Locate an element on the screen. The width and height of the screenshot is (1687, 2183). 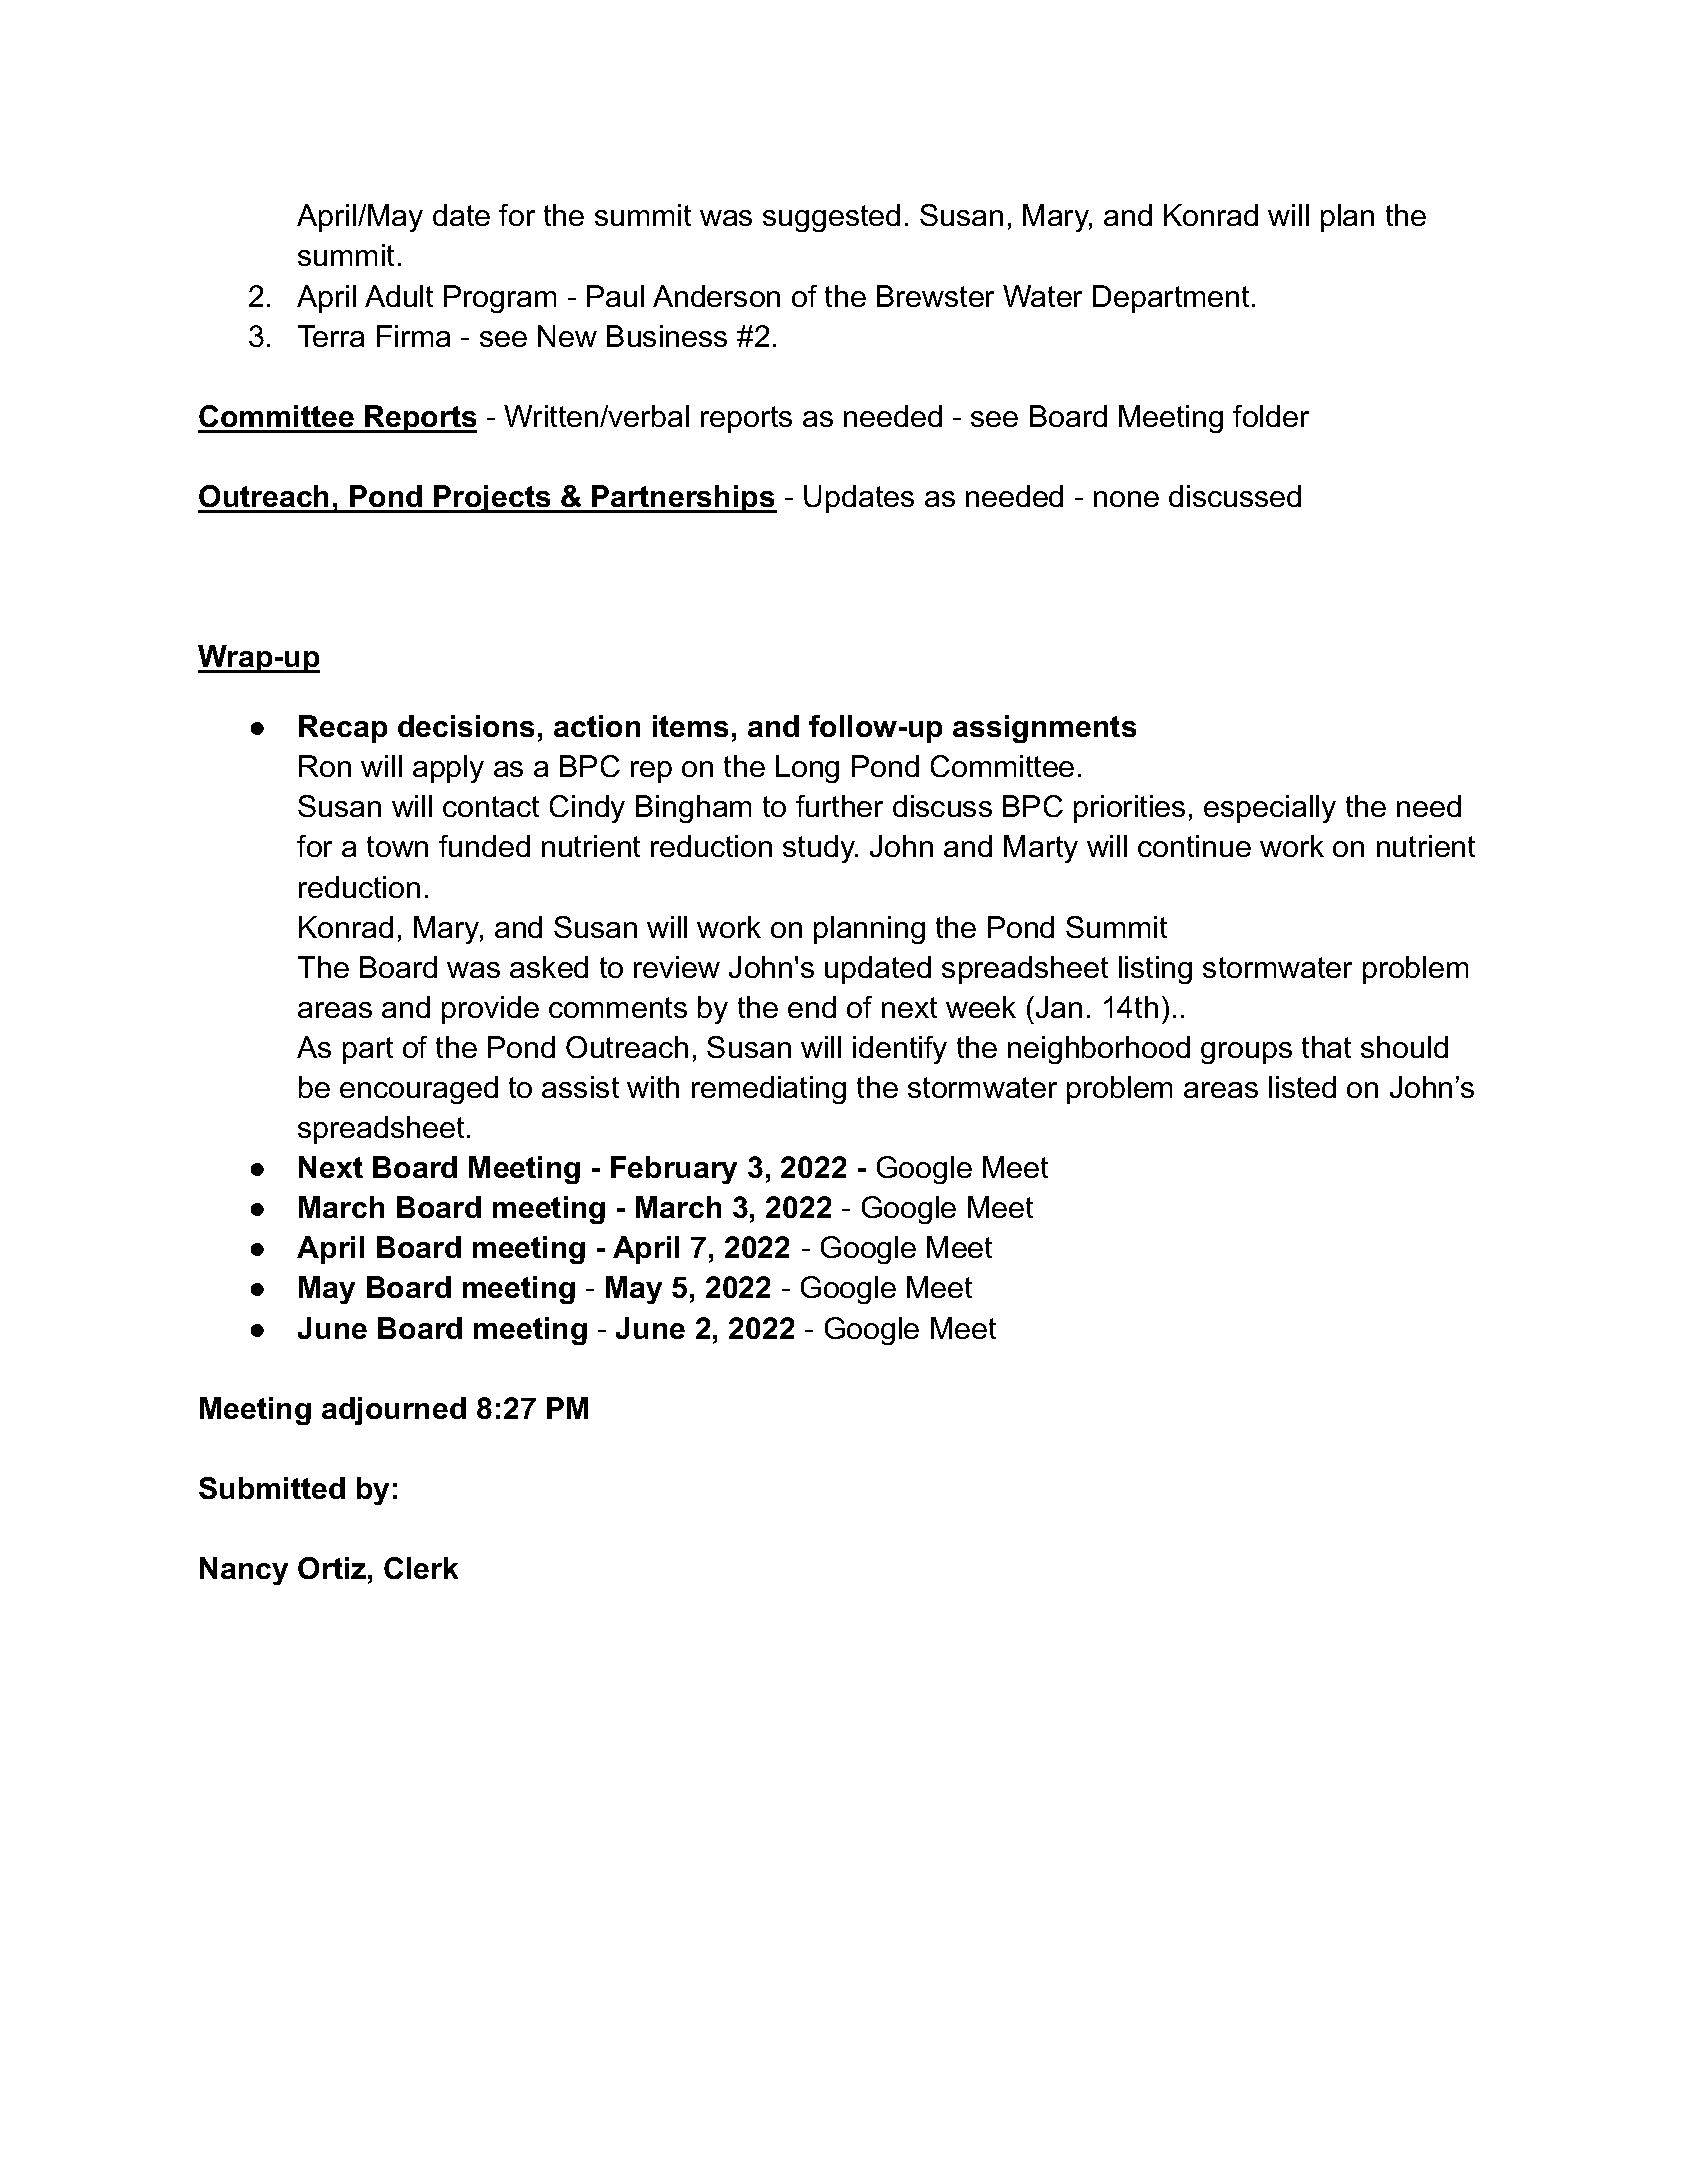
items is located at coordinates (690, 726).
